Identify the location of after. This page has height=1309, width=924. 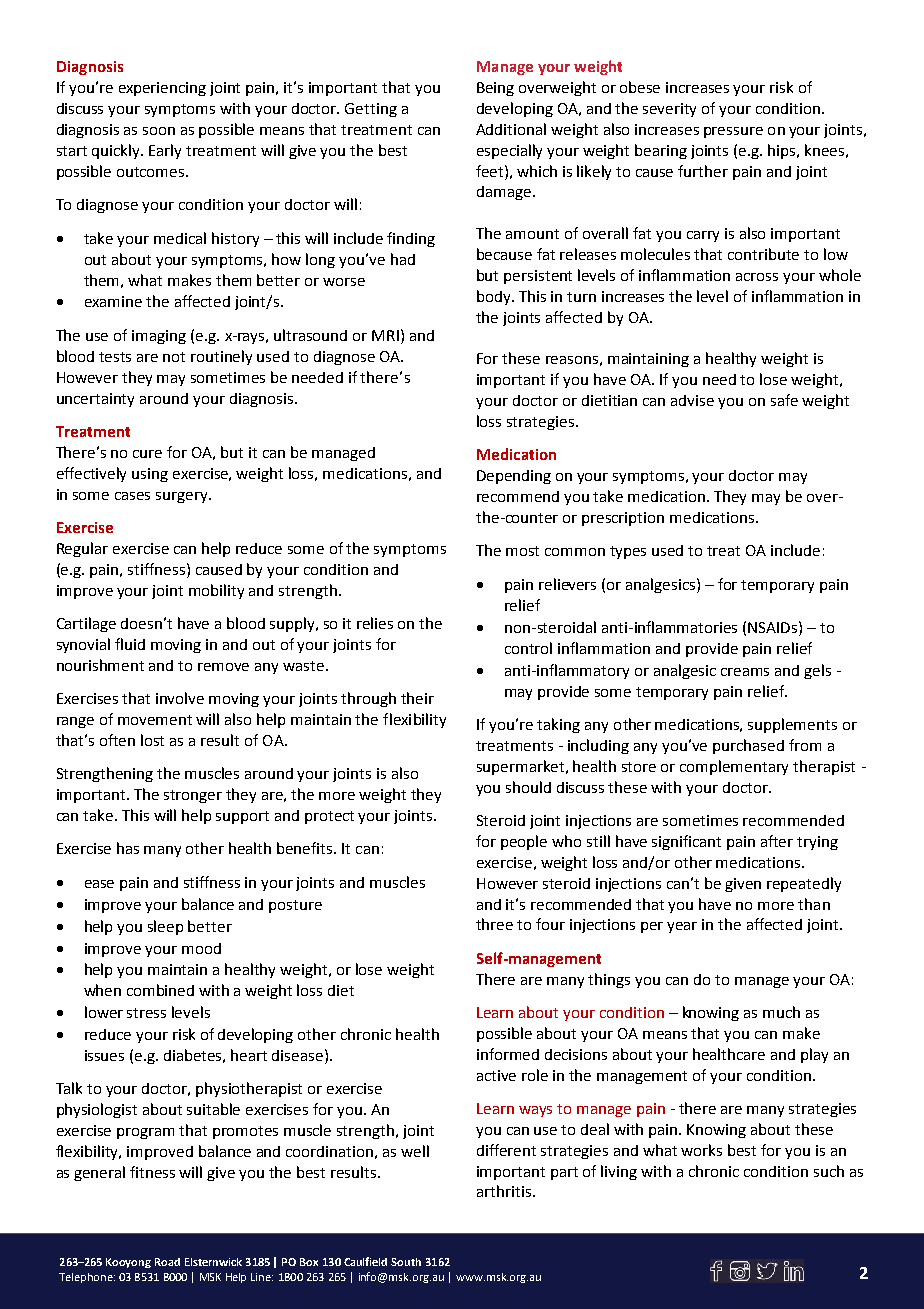
(777, 841).
